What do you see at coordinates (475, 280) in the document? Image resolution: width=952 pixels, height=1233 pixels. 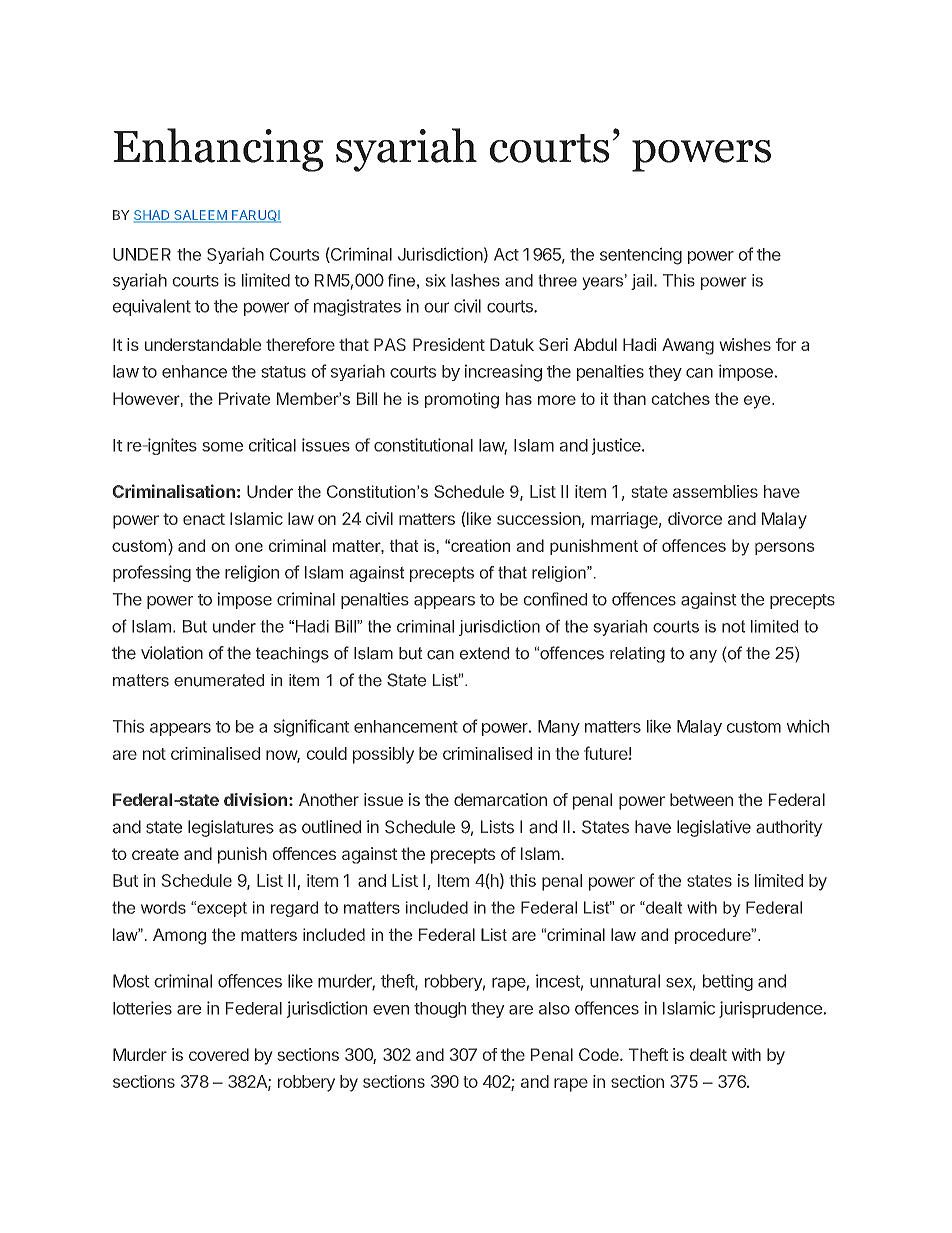 I see `lashes` at bounding box center [475, 280].
